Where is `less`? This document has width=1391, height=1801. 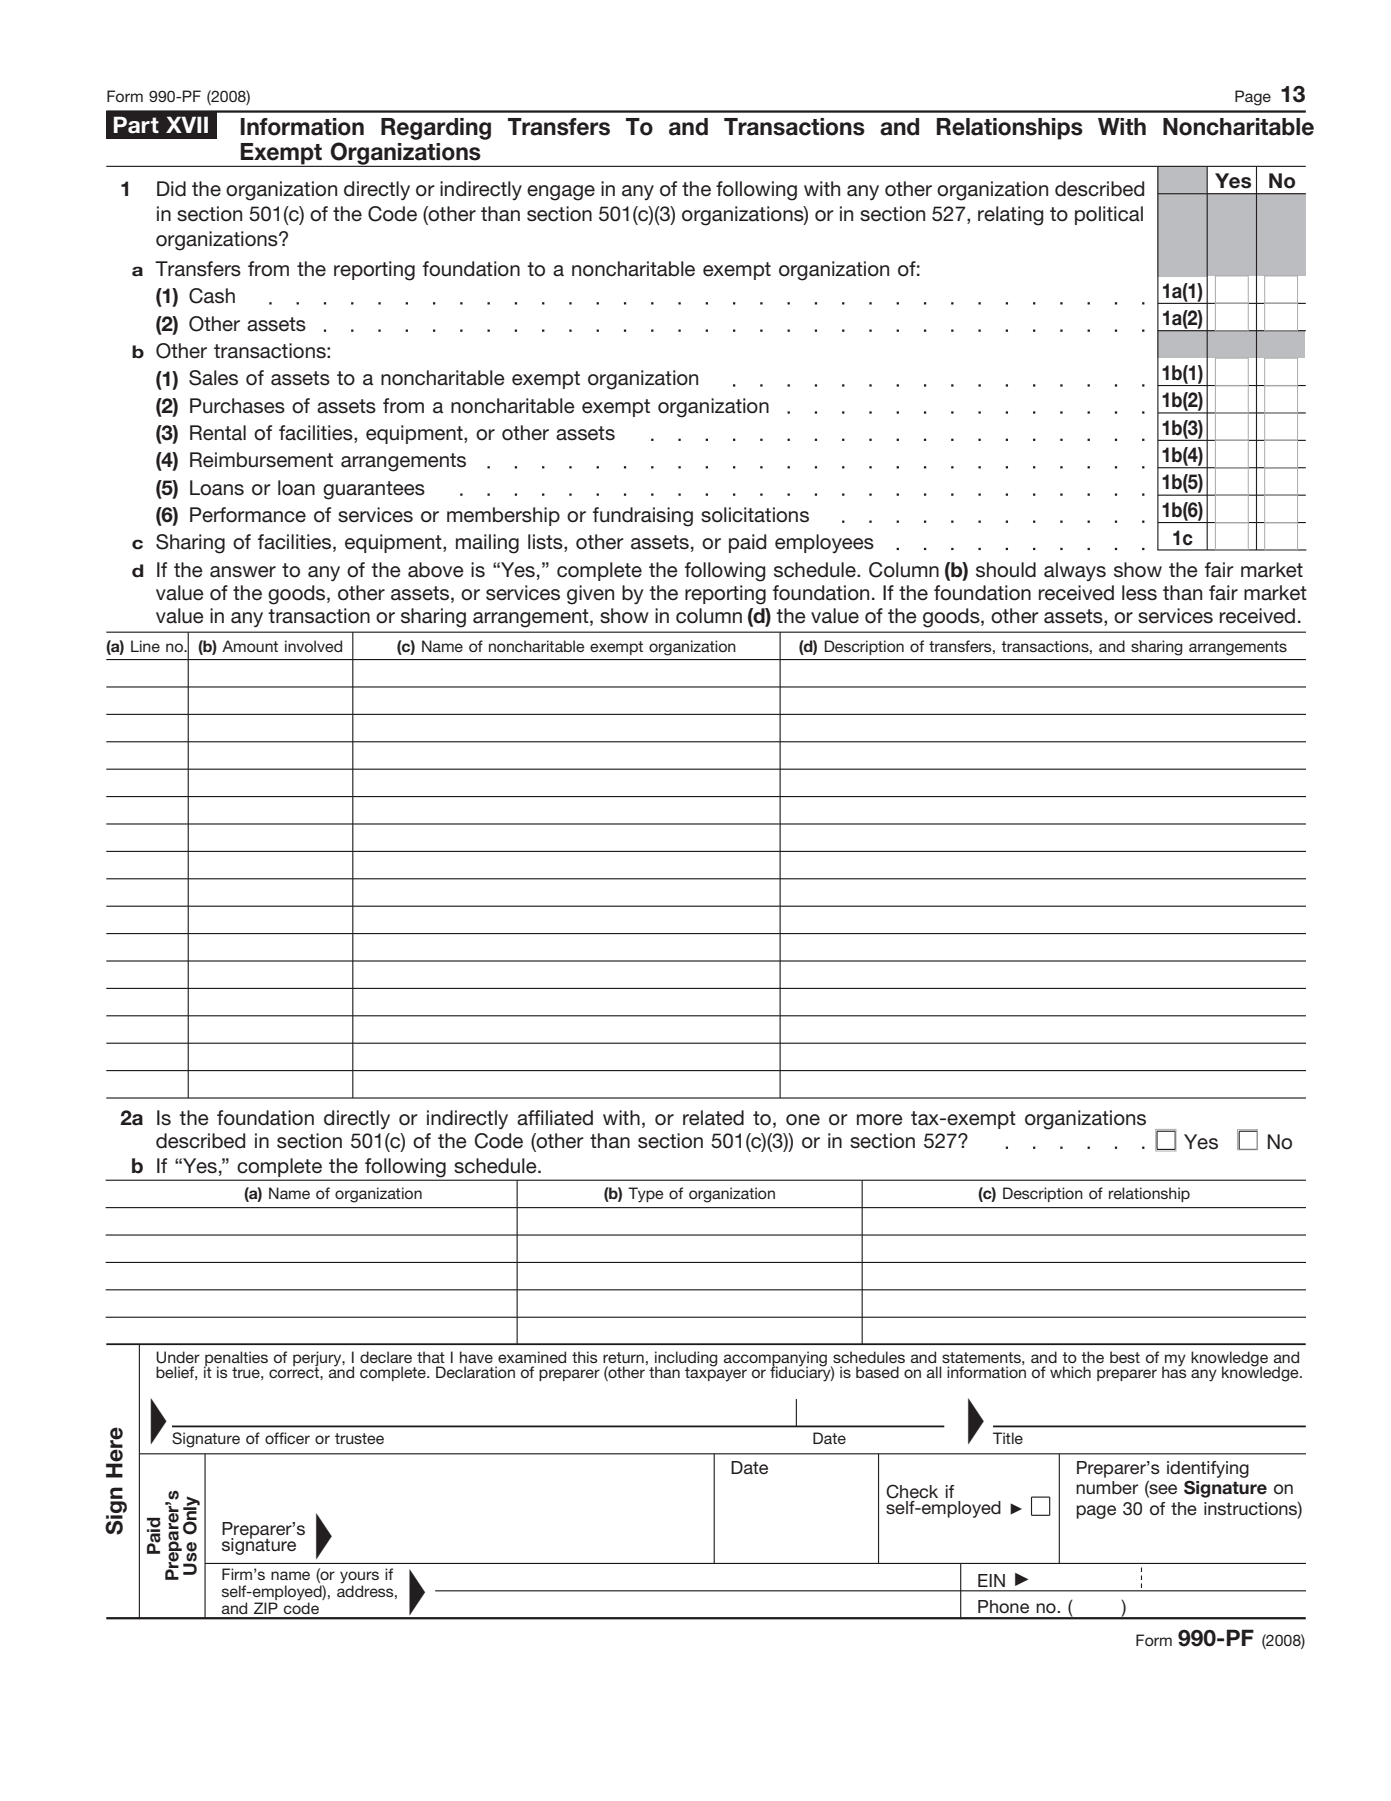 less is located at coordinates (1139, 593).
